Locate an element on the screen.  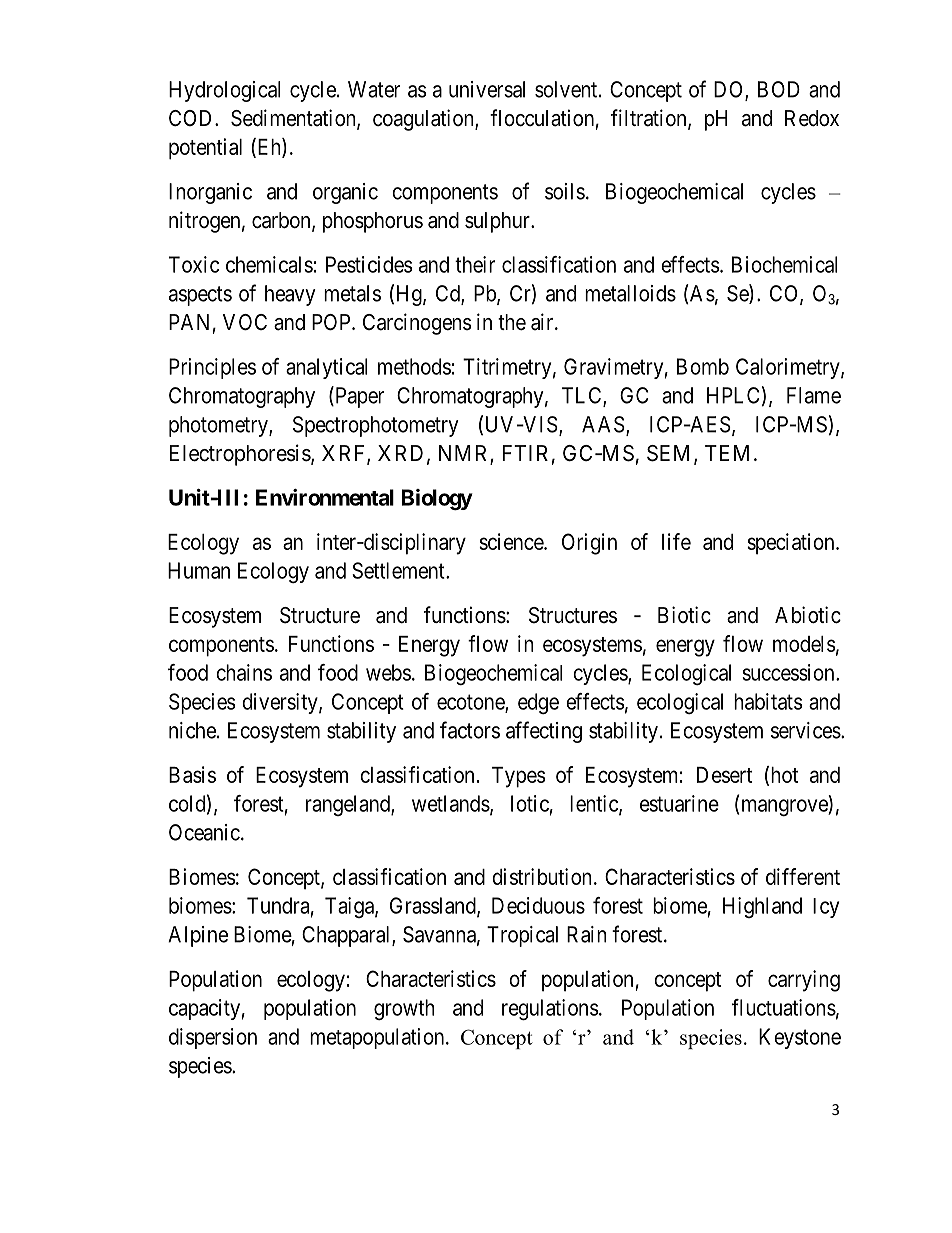
chains is located at coordinates (244, 672).
